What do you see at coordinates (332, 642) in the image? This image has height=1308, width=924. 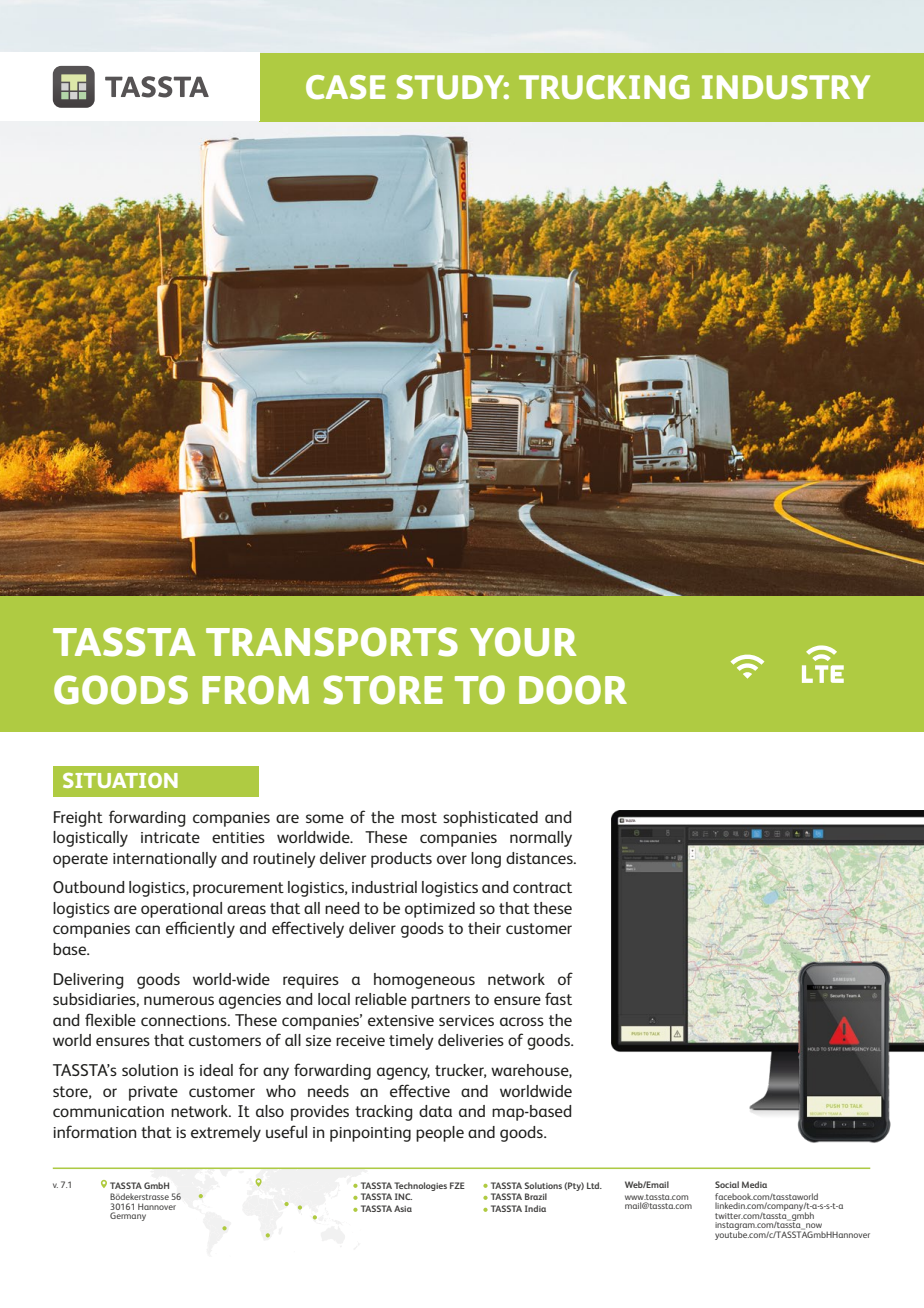 I see `TRANSPORTS` at bounding box center [332, 642].
